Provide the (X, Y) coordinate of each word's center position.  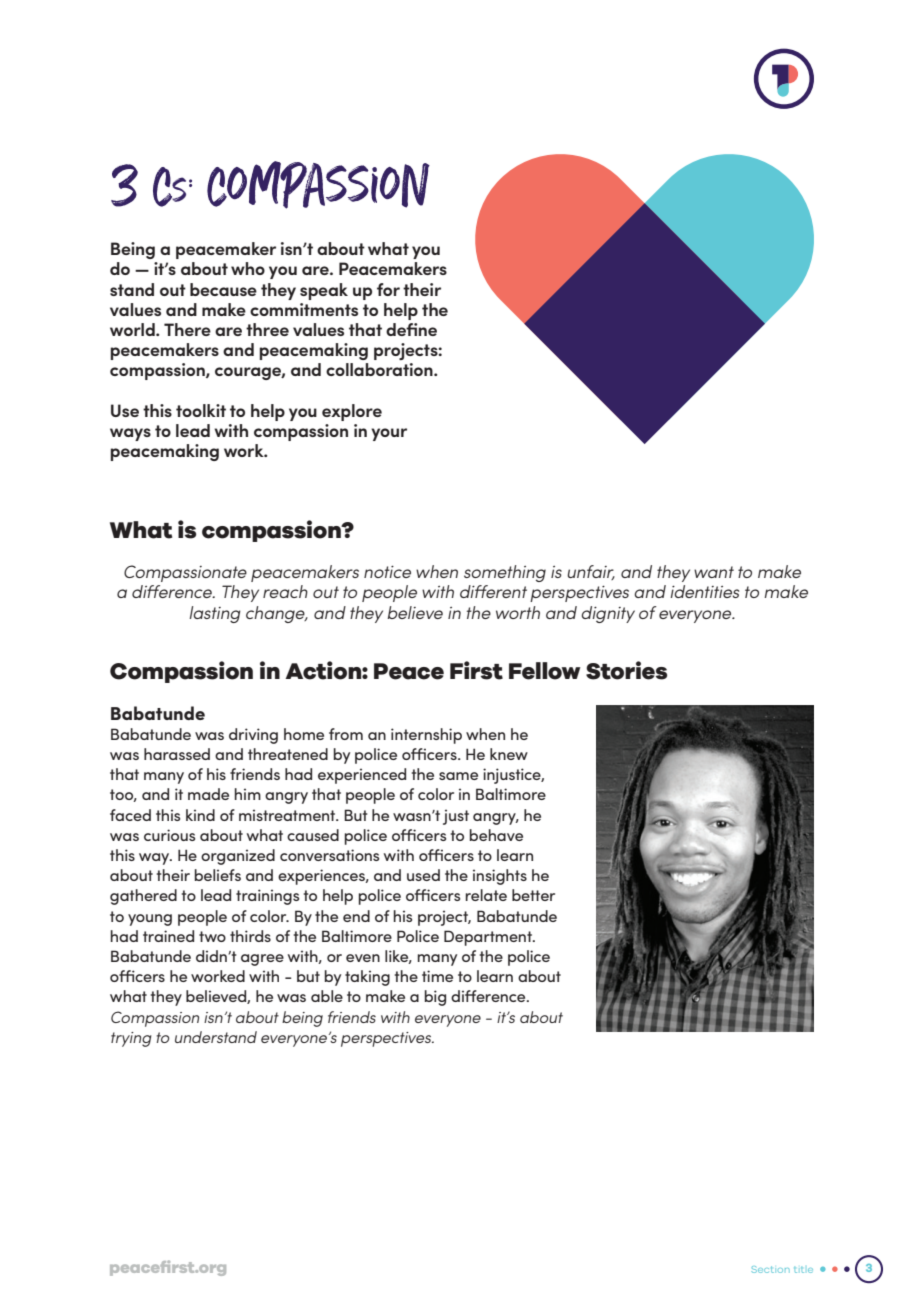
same (458, 776)
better (533, 895)
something (505, 573)
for (388, 289)
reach (285, 591)
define (411, 329)
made (208, 794)
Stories (626, 670)
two (212, 936)
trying (131, 1039)
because (223, 289)
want (714, 572)
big (435, 998)
